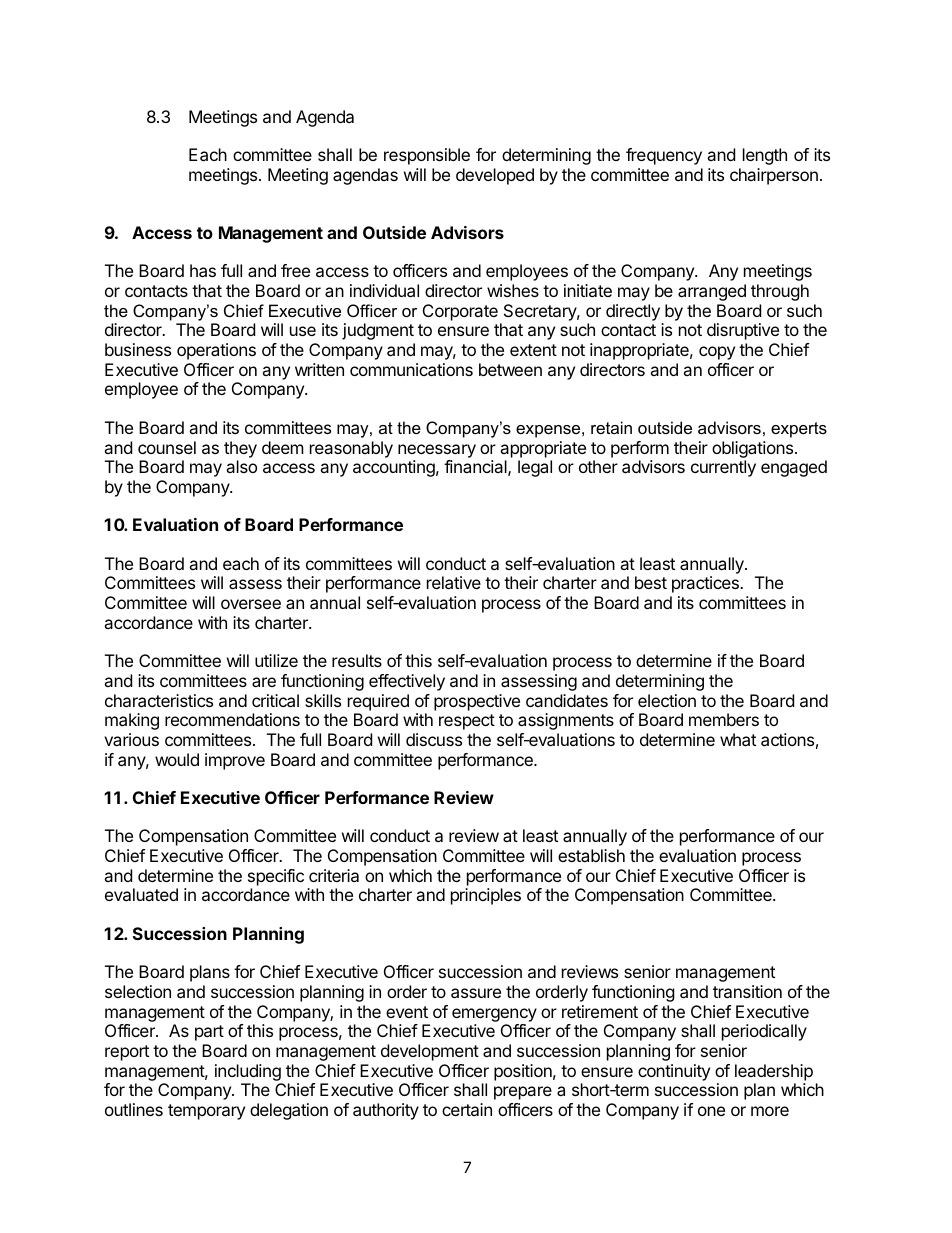  I want to click on necessary, so click(437, 451).
